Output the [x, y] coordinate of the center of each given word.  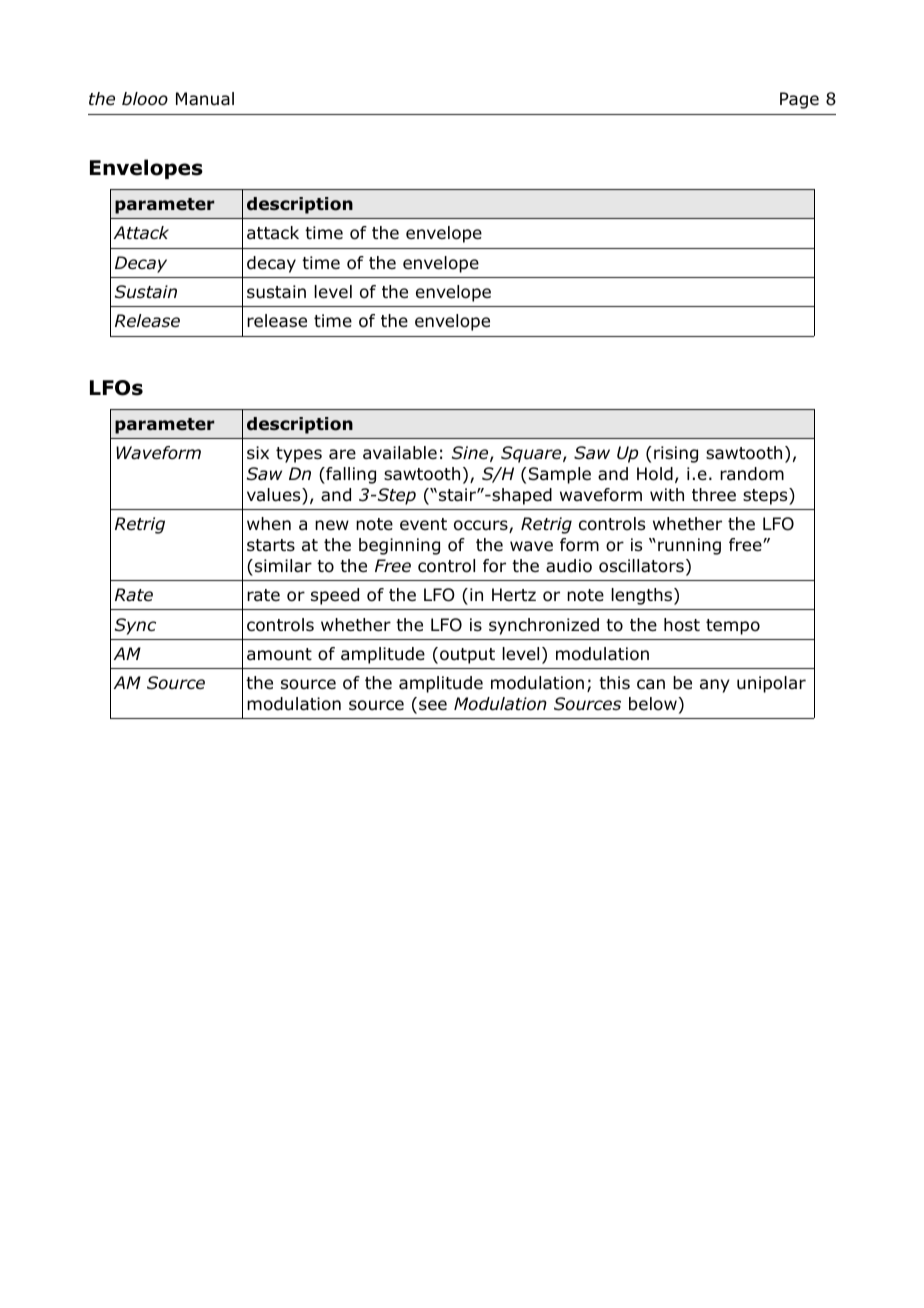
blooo [145, 99]
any [715, 686]
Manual [205, 99]
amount [279, 654]
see [433, 705]
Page [799, 100]
